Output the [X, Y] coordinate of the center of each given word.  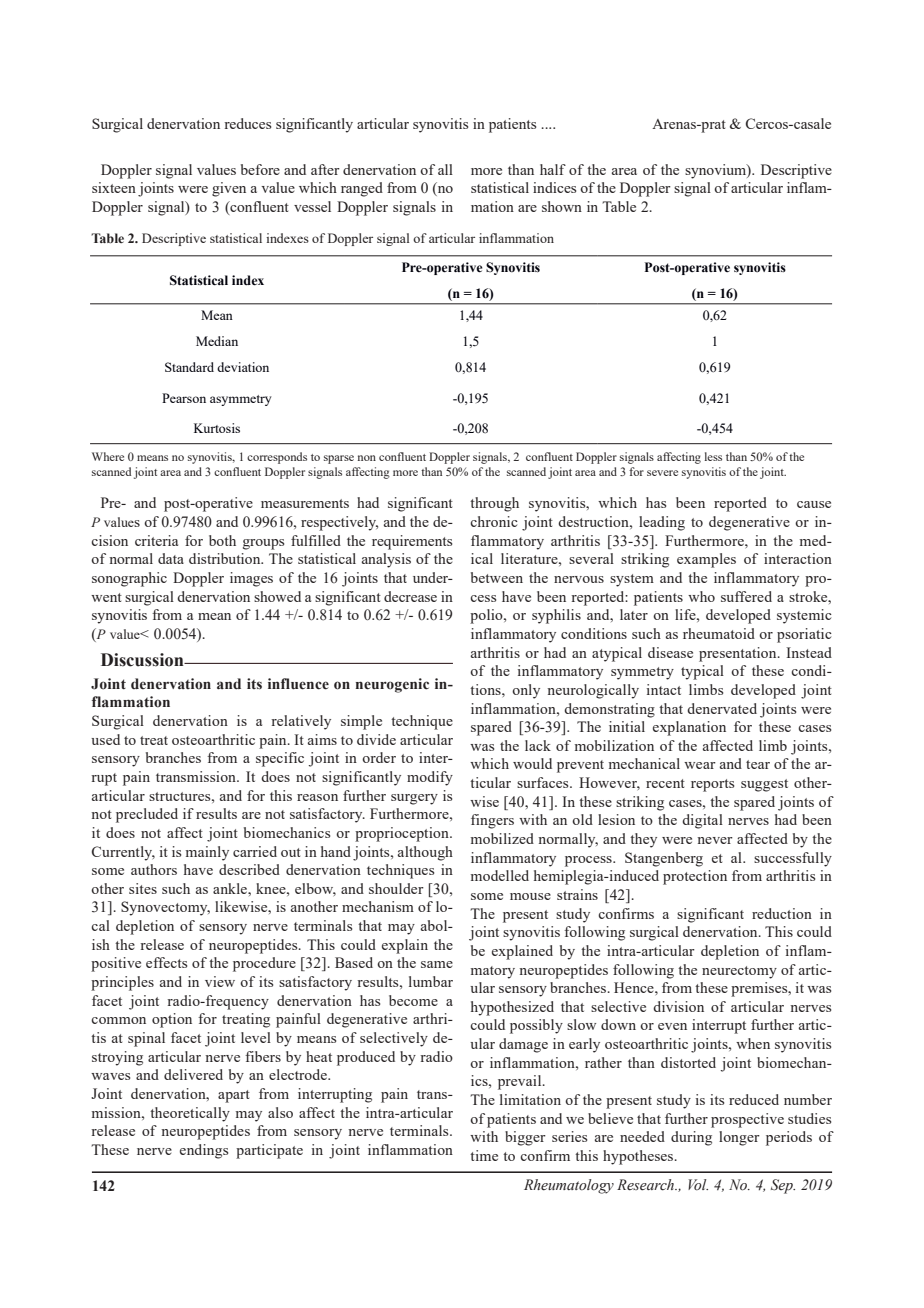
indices [554, 187]
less [713, 456]
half [553, 169]
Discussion [143, 660]
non [367, 458]
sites [143, 888]
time [484, 1155]
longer [739, 1138]
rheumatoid [719, 633]
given [229, 189]
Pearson [184, 398]
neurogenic [392, 685]
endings [204, 1151]
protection [695, 877]
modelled [500, 875]
